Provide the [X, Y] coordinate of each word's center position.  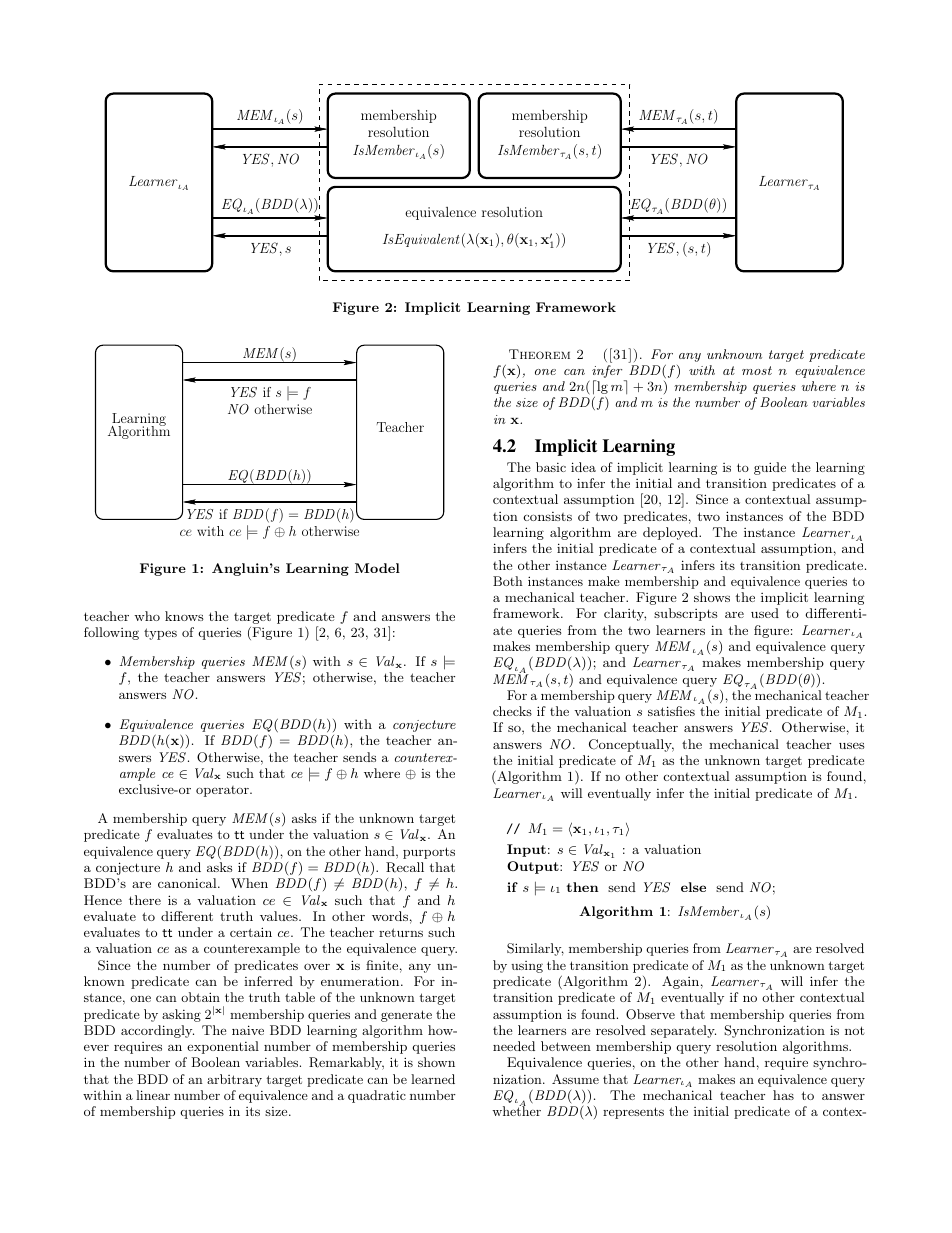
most [757, 370]
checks [512, 711]
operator [223, 791]
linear [153, 1095]
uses [852, 745]
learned [433, 1079]
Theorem [539, 354]
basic [551, 467]
